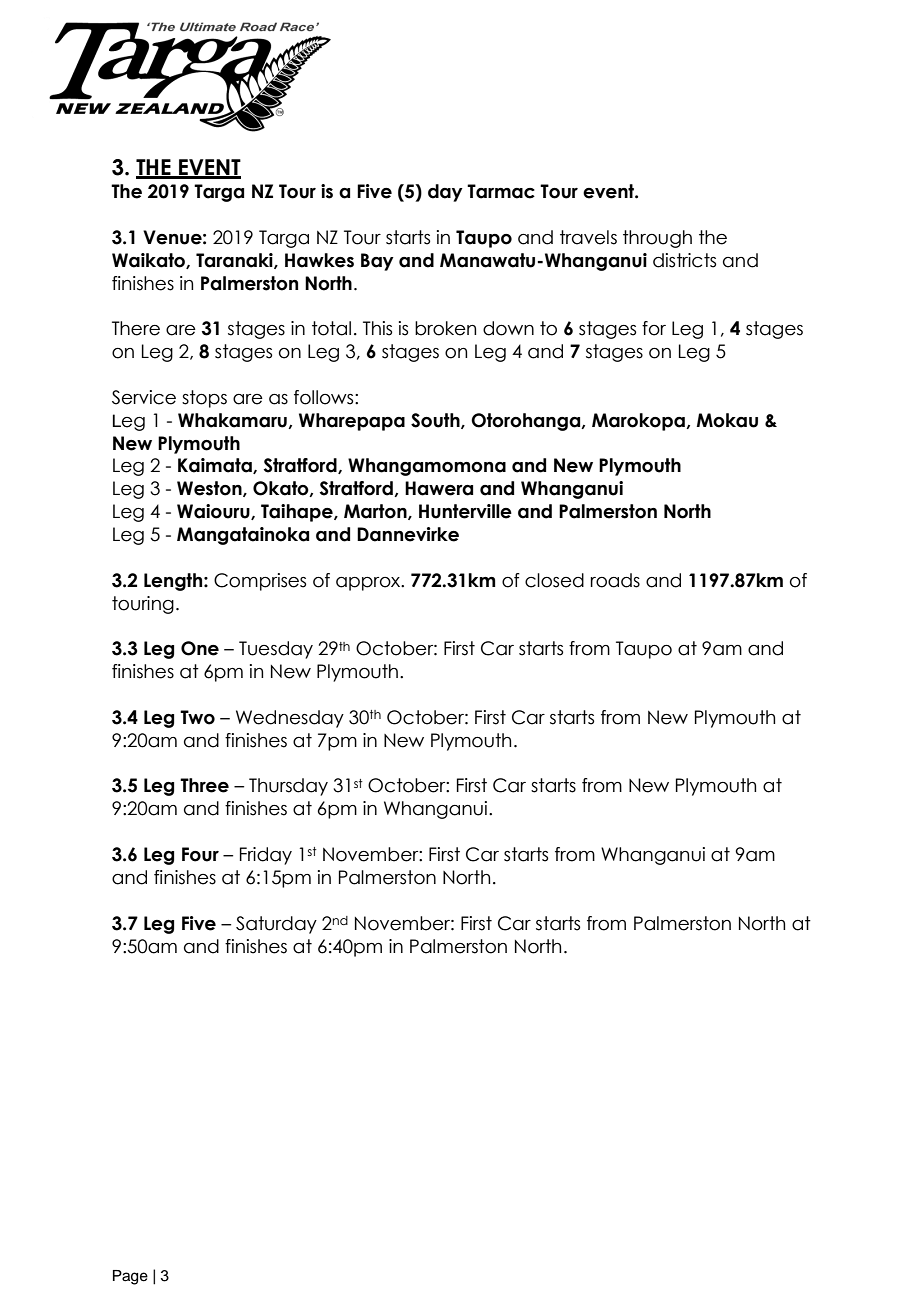 The width and height of the screenshot is (924, 1308). What do you see at coordinates (377, 262) in the screenshot?
I see `Bay` at bounding box center [377, 262].
